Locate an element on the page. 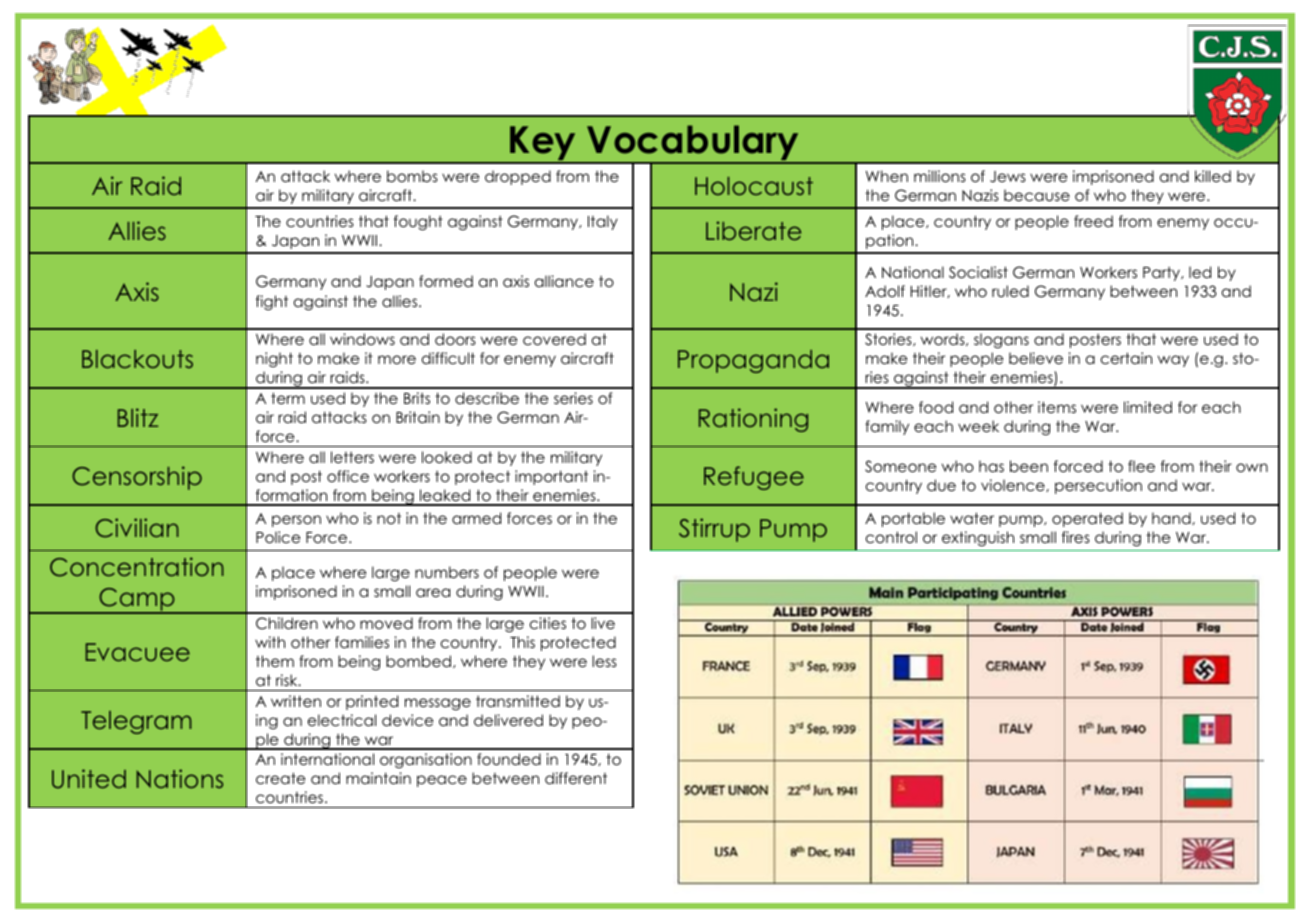 The height and width of the page is (924, 1308). Censorship is located at coordinates (137, 478).
